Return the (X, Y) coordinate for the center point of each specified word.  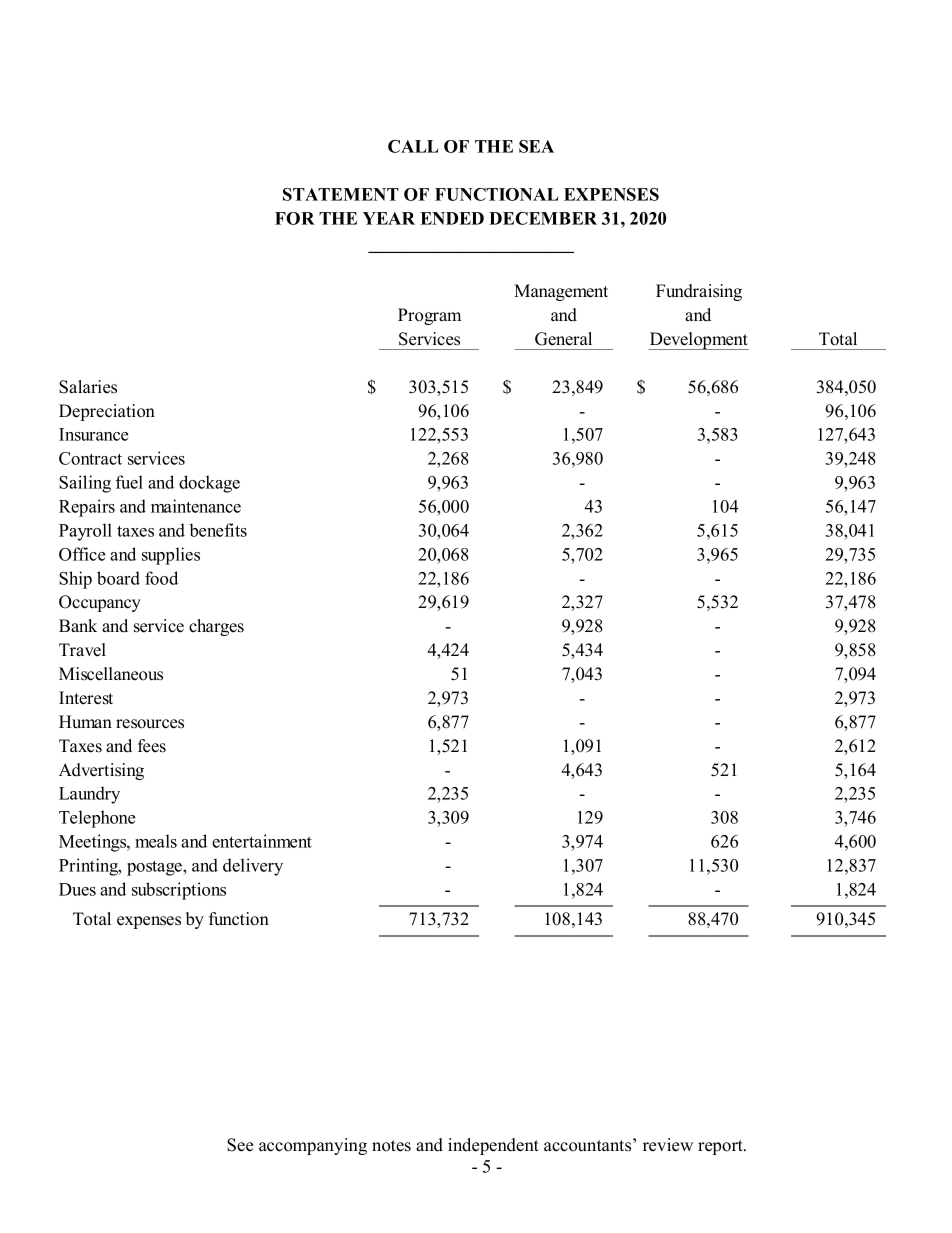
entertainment (262, 841)
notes (391, 1146)
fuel (129, 482)
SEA (536, 146)
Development (698, 341)
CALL (413, 146)
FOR (295, 218)
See (240, 1145)
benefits (218, 530)
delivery (253, 867)
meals (156, 841)
